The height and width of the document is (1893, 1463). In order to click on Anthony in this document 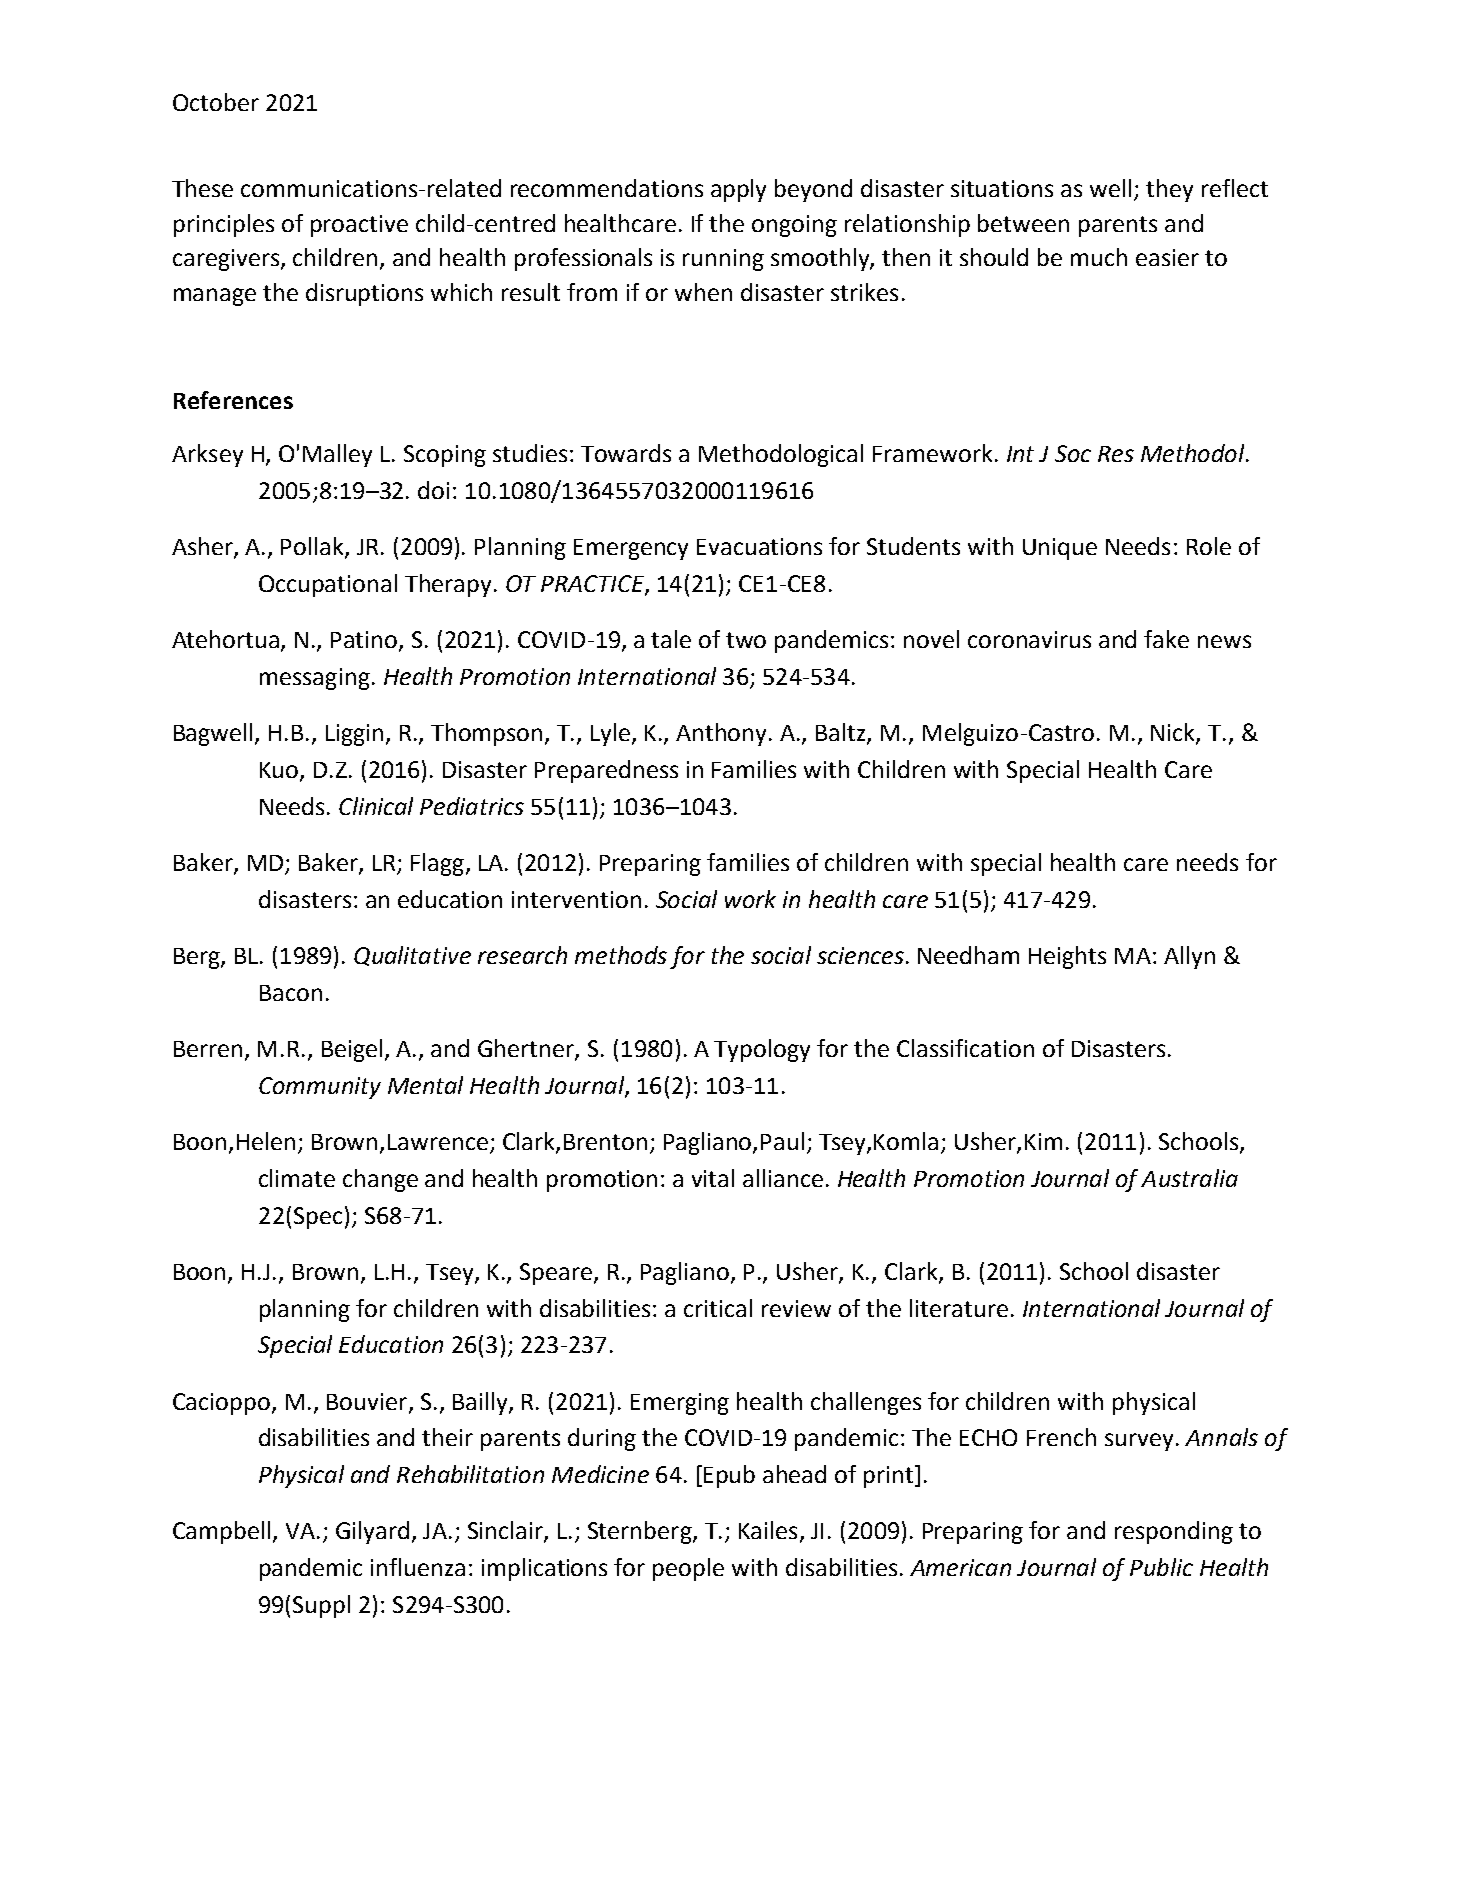, I will do `click(723, 734)`.
